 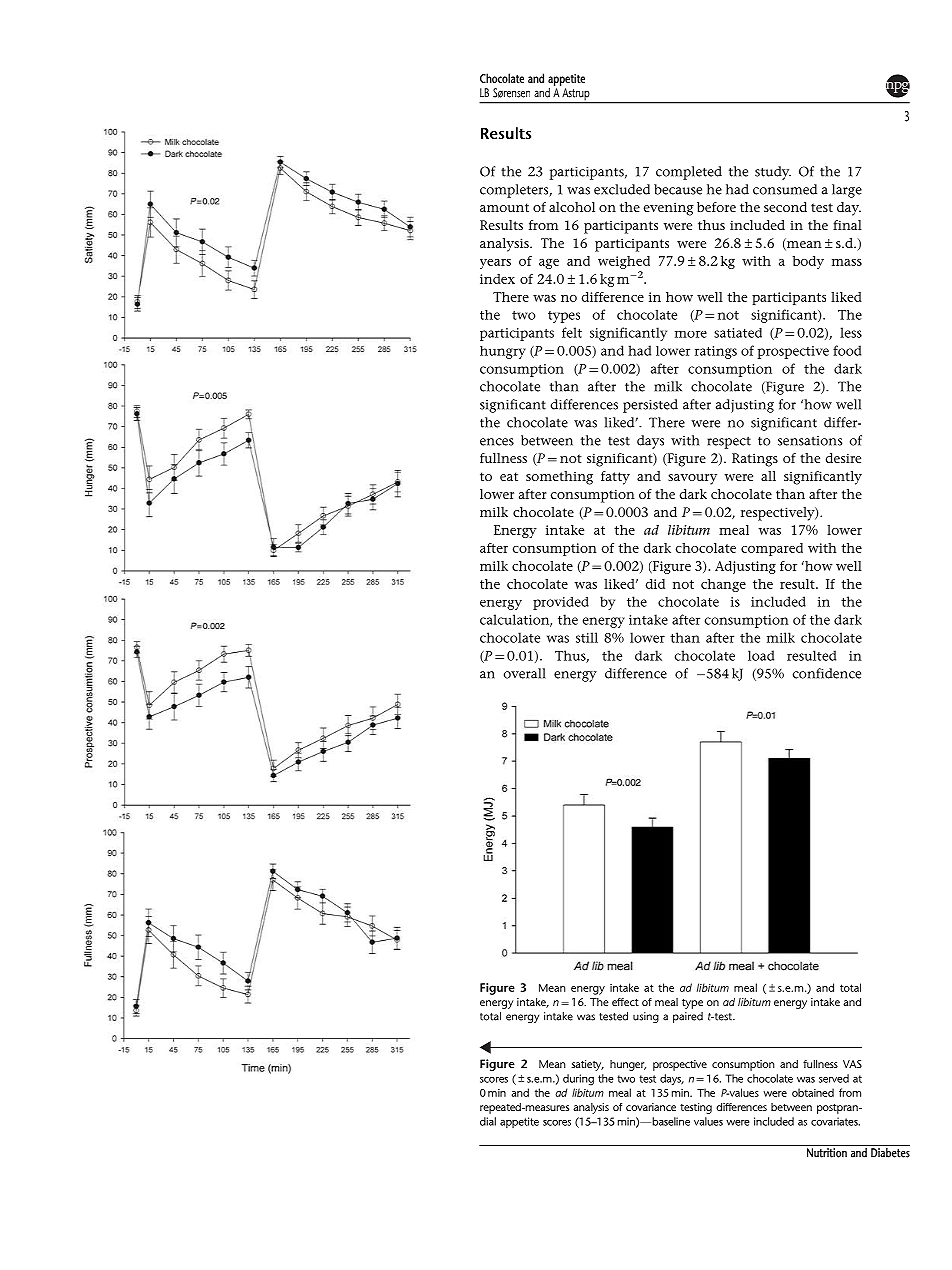 What do you see at coordinates (692, 479) in the screenshot?
I see `savoury` at bounding box center [692, 479].
